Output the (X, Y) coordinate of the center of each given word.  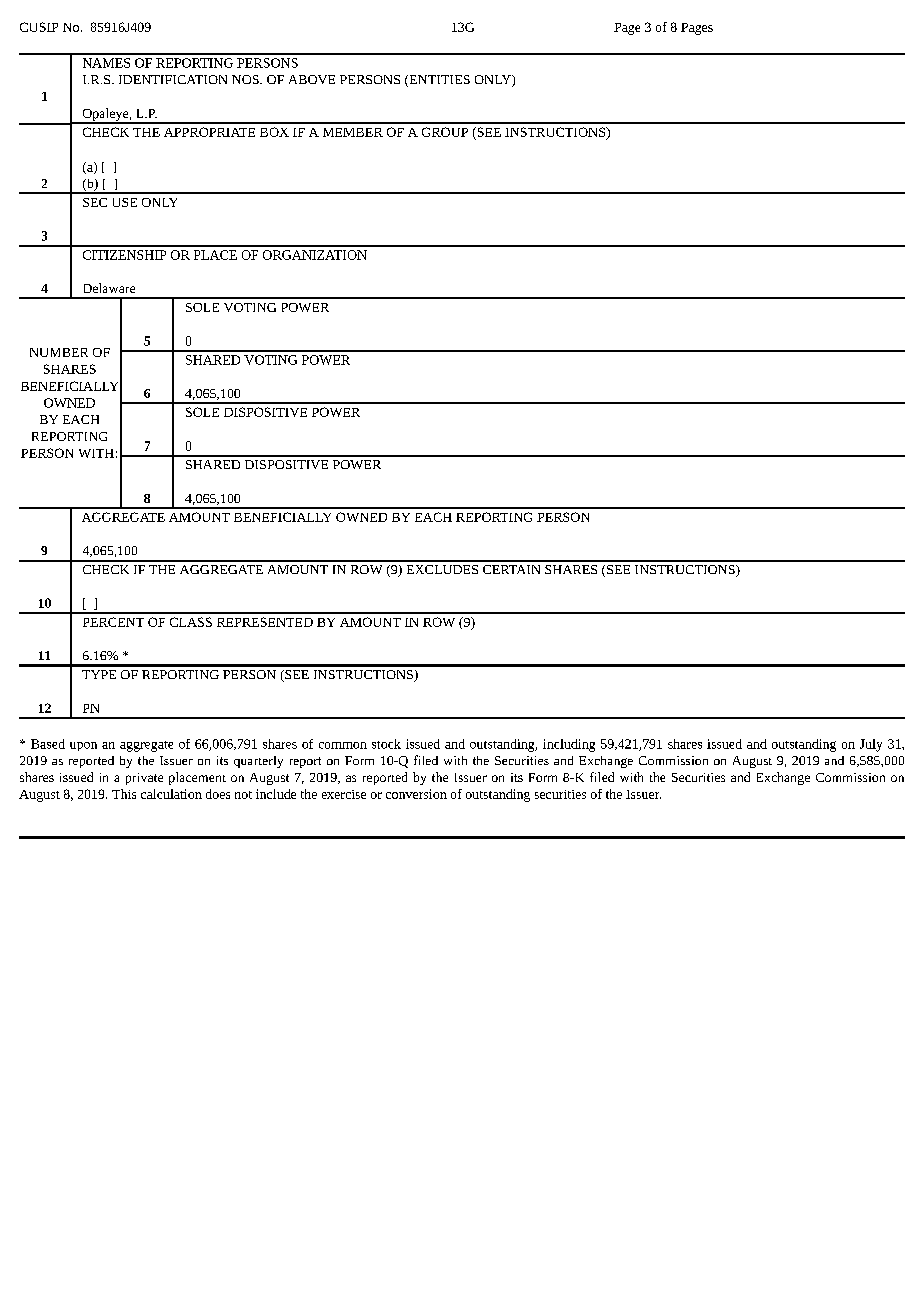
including (569, 745)
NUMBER (59, 352)
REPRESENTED (265, 622)
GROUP (445, 132)
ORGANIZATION (315, 255)
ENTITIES (438, 81)
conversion (416, 794)
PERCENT (113, 622)
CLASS (191, 622)
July (871, 745)
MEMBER (353, 132)
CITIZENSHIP (124, 255)
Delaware (109, 288)
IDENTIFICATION (173, 79)
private (144, 779)
